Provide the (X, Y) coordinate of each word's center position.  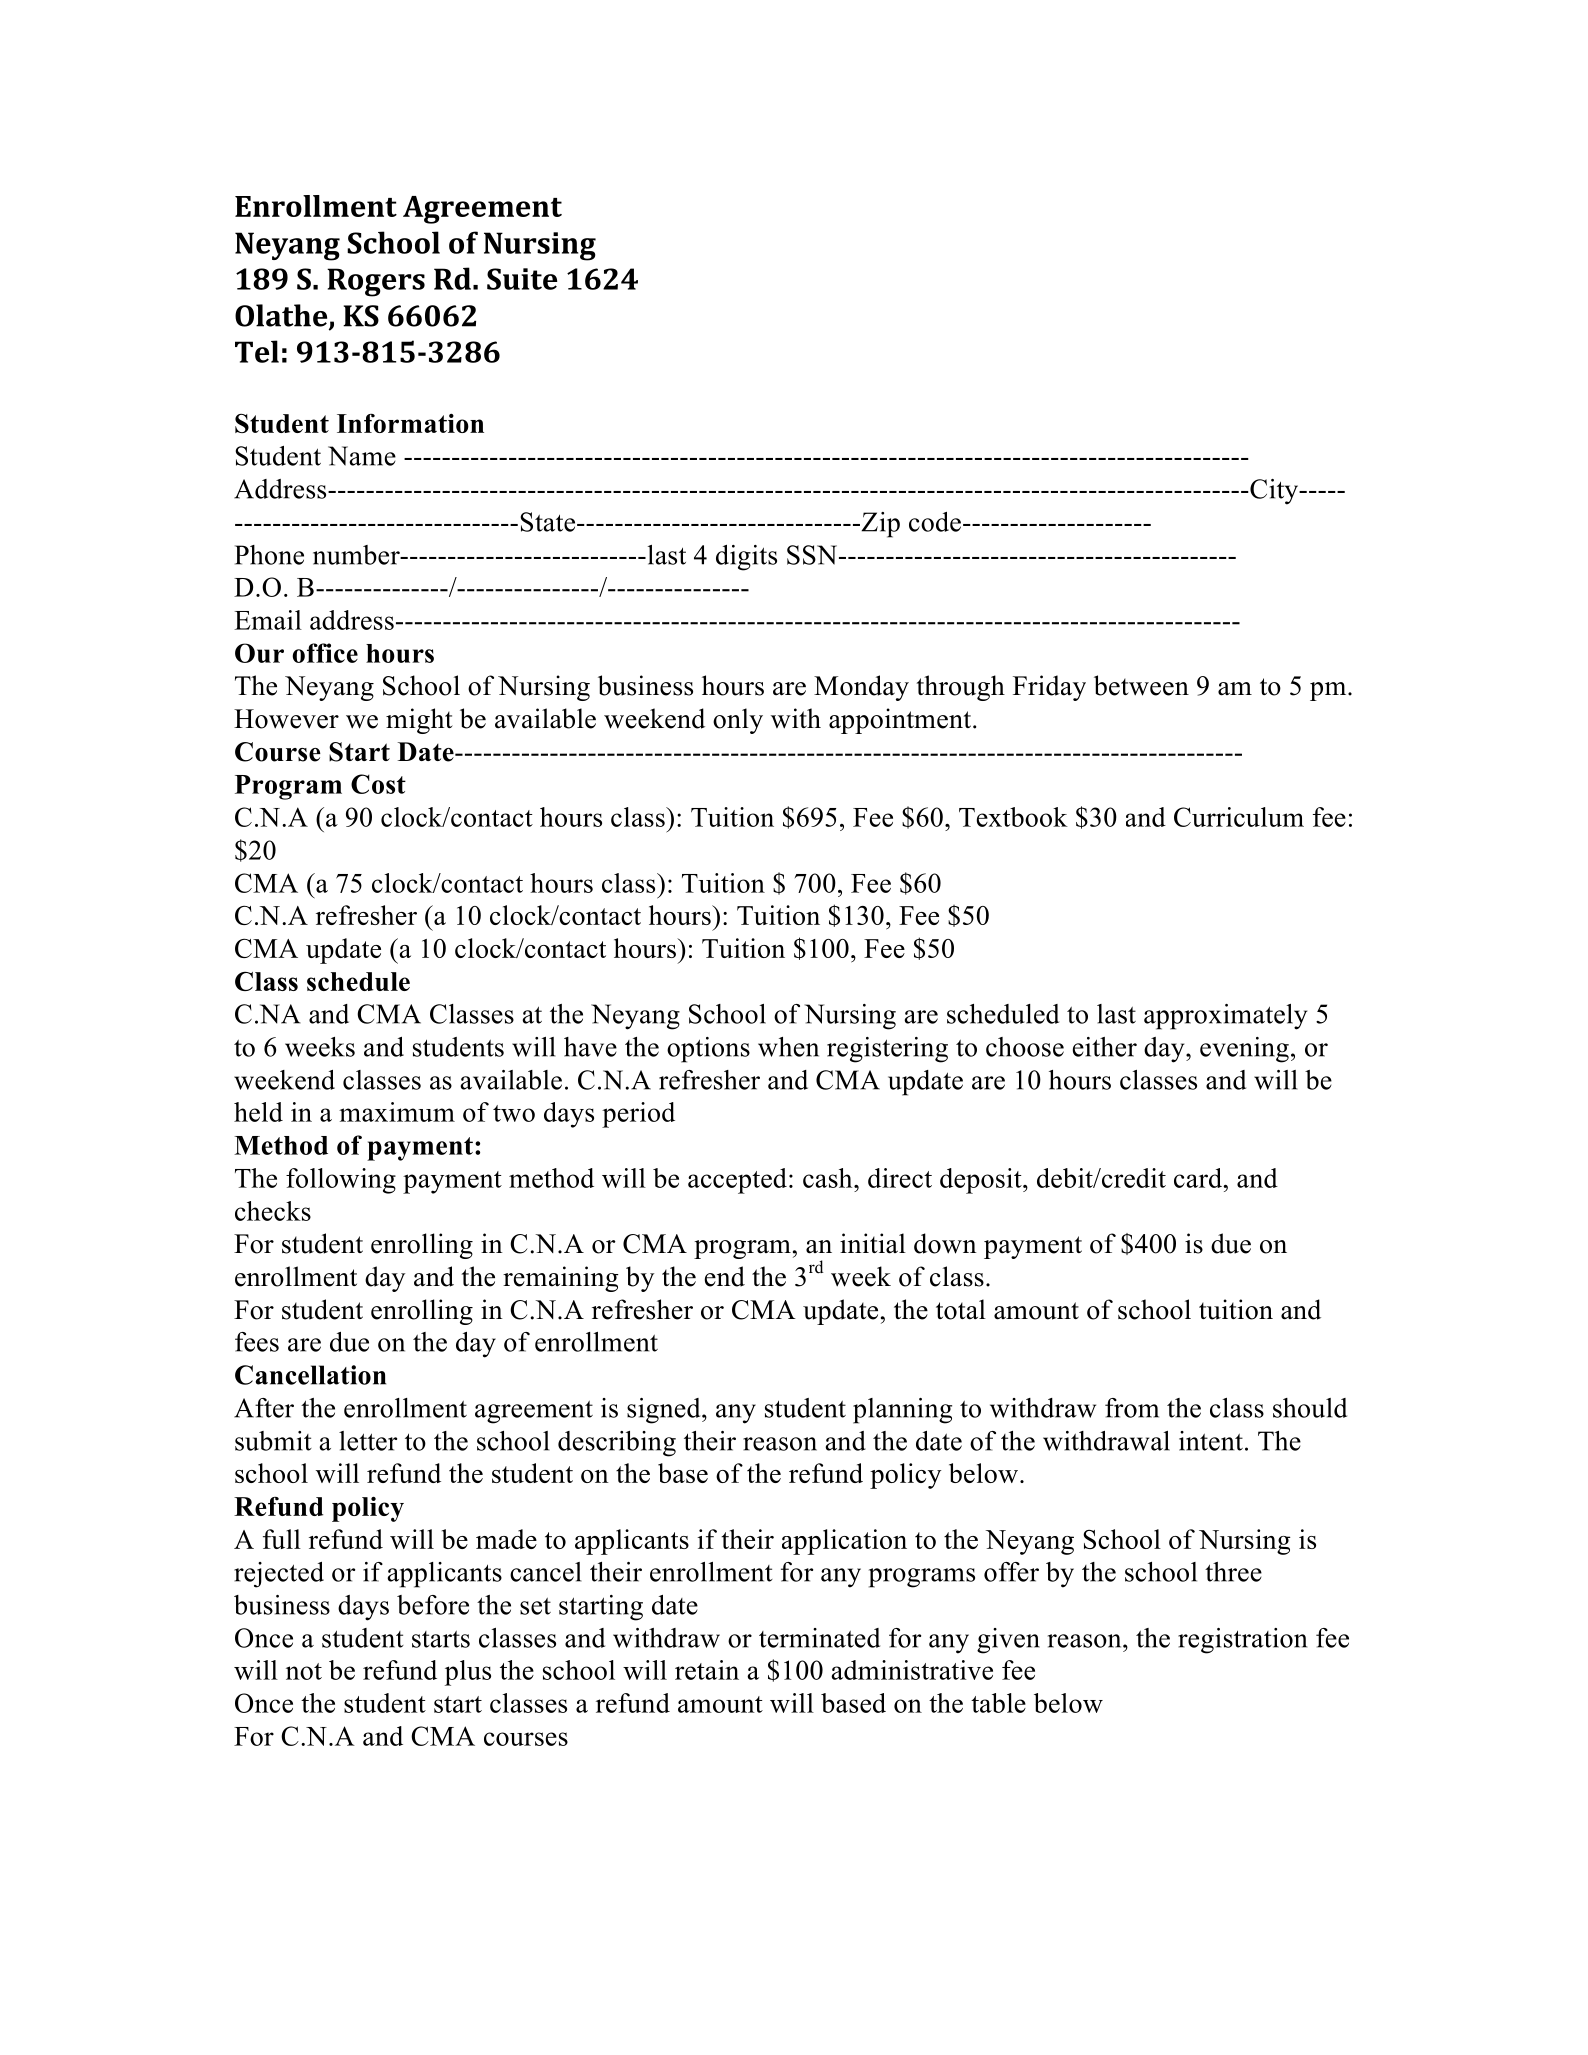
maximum (397, 1112)
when (788, 1047)
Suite (522, 279)
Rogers (376, 282)
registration (1242, 1641)
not (304, 1671)
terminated (819, 1638)
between (1141, 685)
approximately (1225, 1017)
